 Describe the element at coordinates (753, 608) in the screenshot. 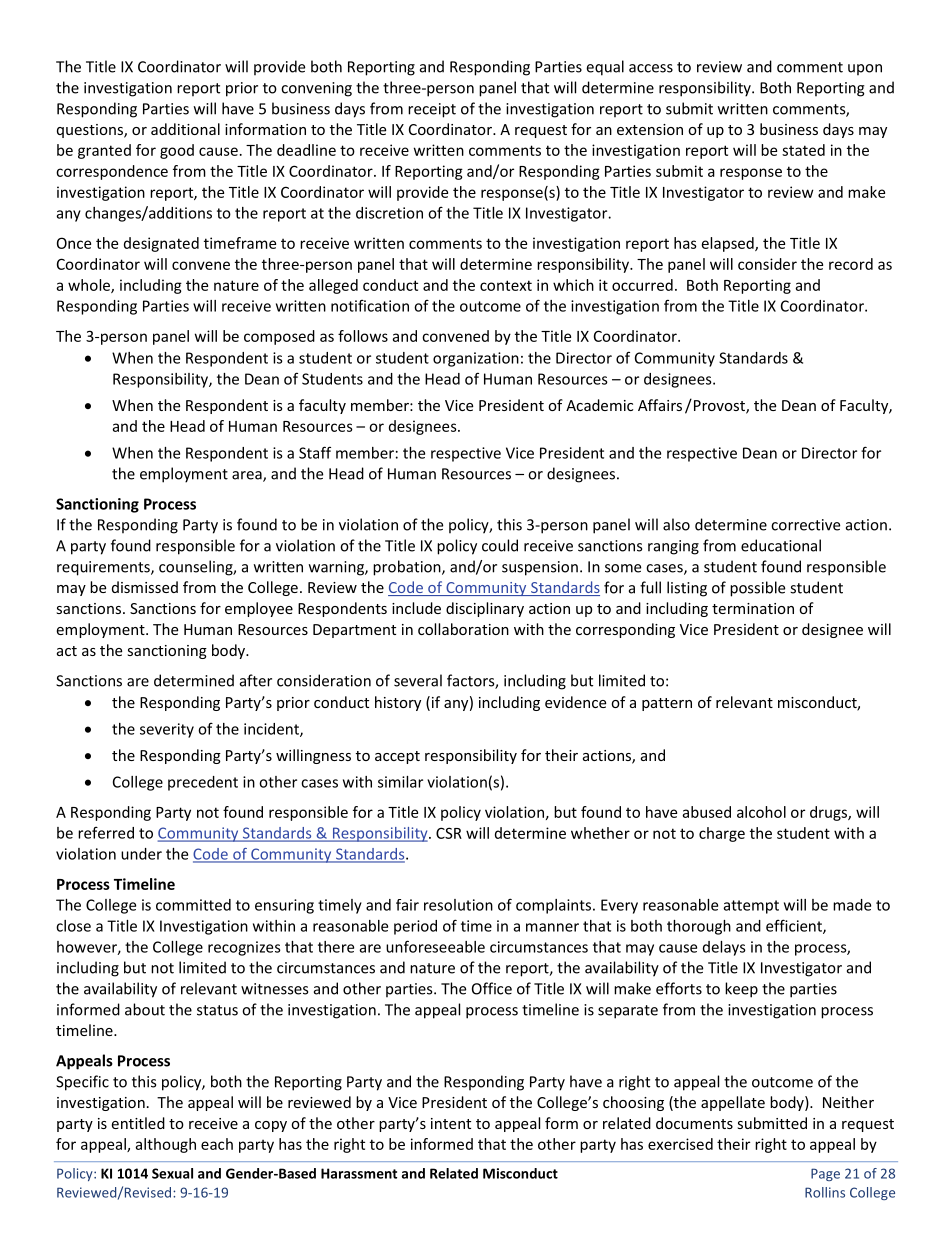

I see `termination` at that location.
